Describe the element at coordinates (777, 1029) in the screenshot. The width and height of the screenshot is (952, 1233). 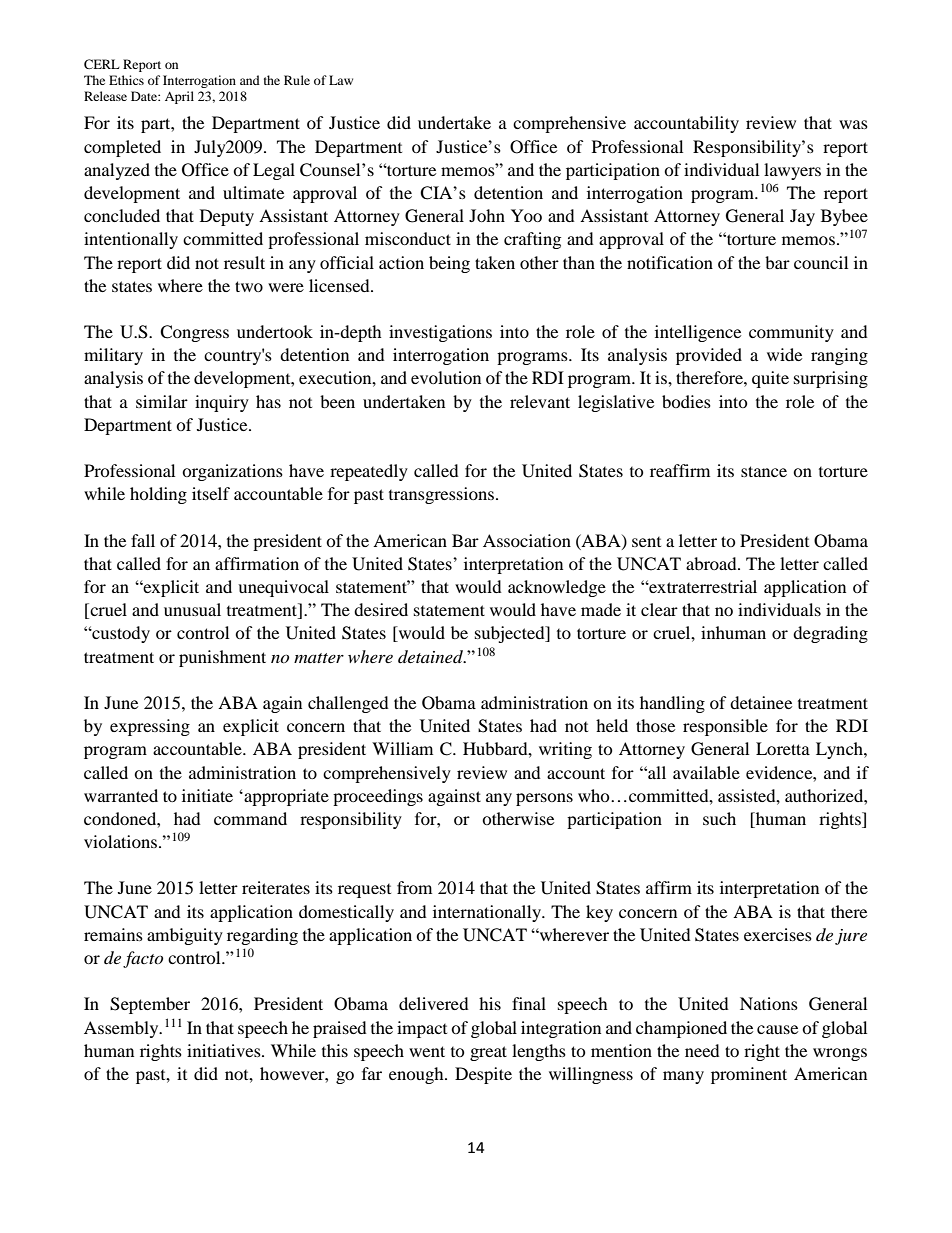
I see `cause` at that location.
